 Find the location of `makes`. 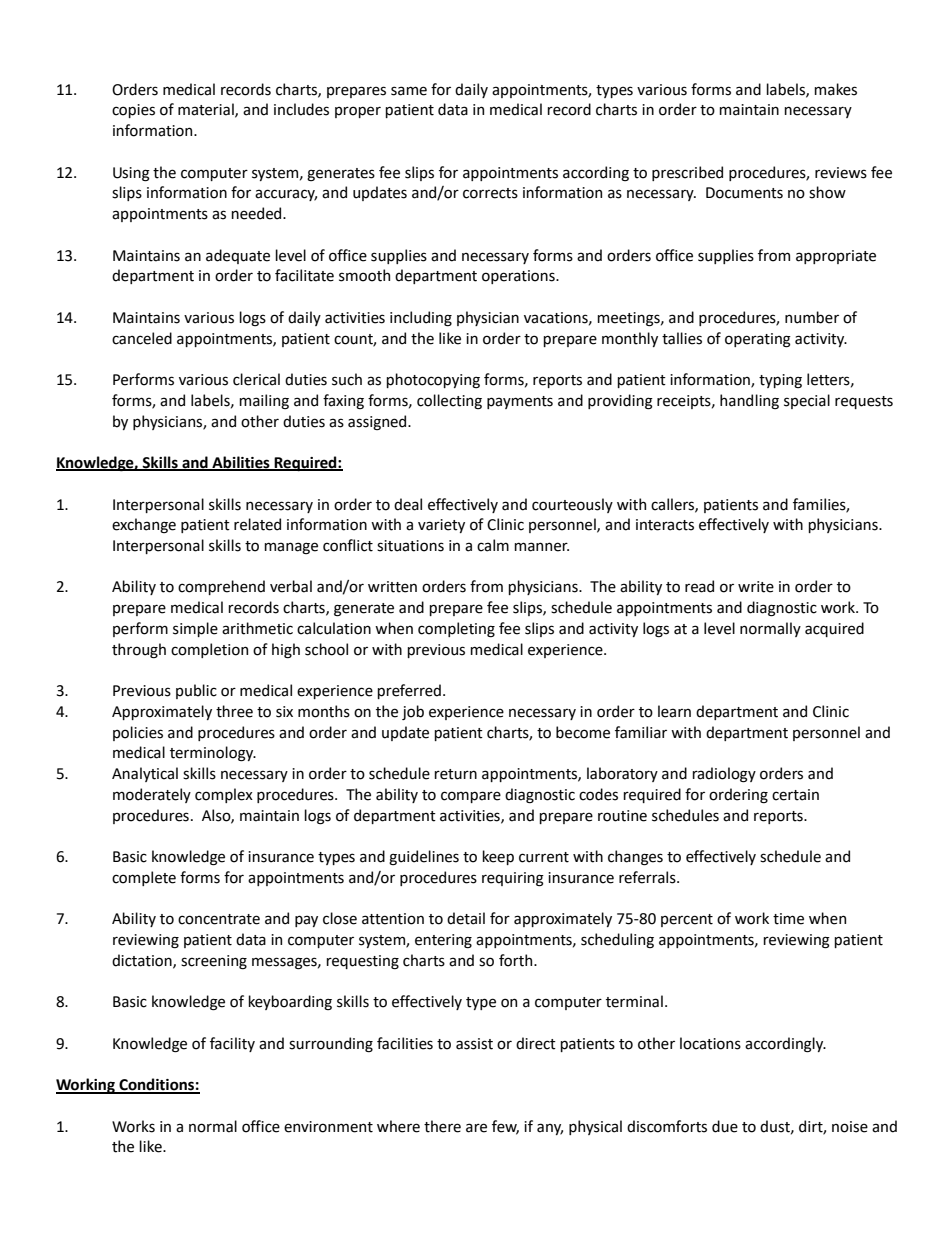

makes is located at coordinates (835, 89).
